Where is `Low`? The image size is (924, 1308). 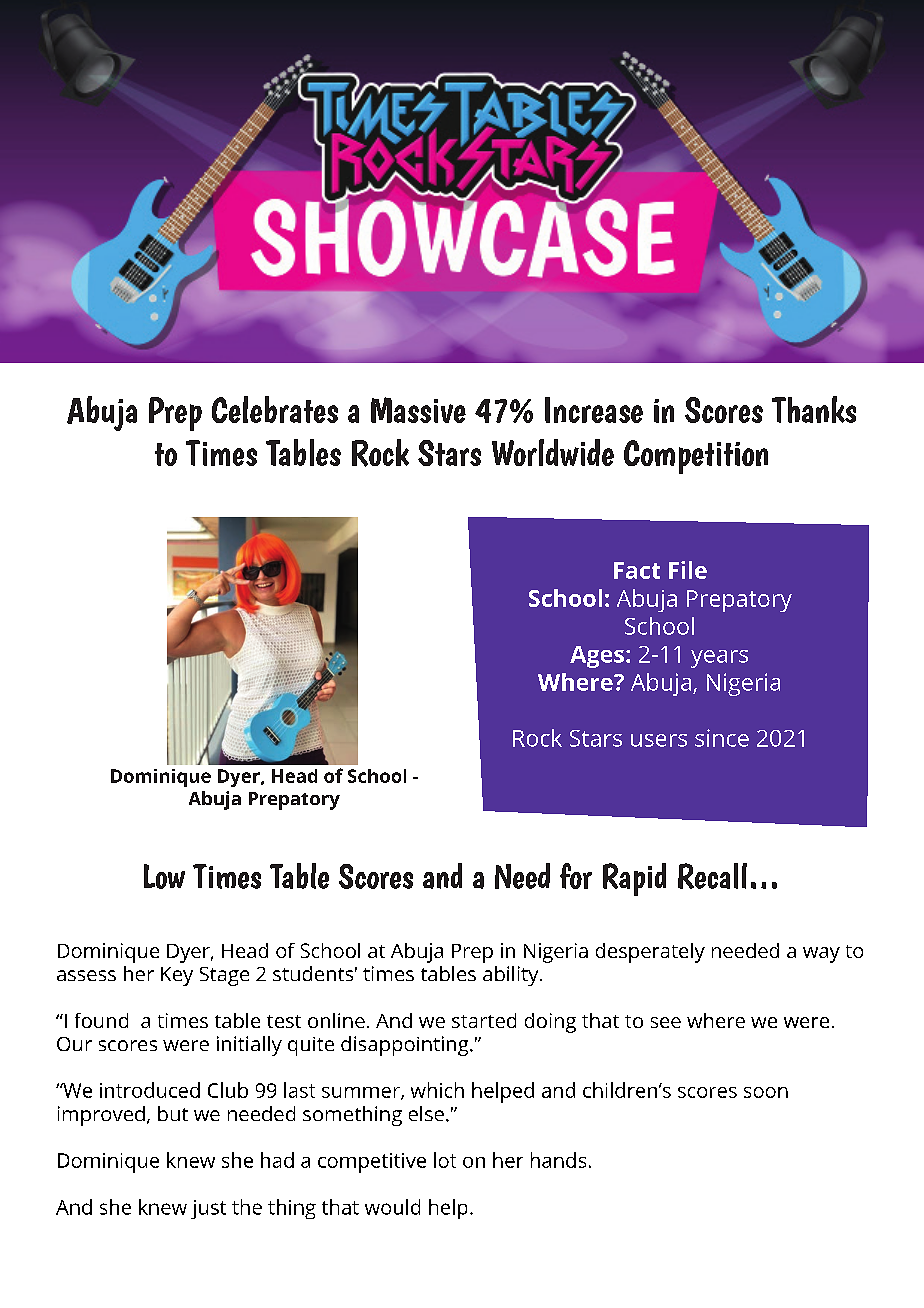 Low is located at coordinates (164, 876).
